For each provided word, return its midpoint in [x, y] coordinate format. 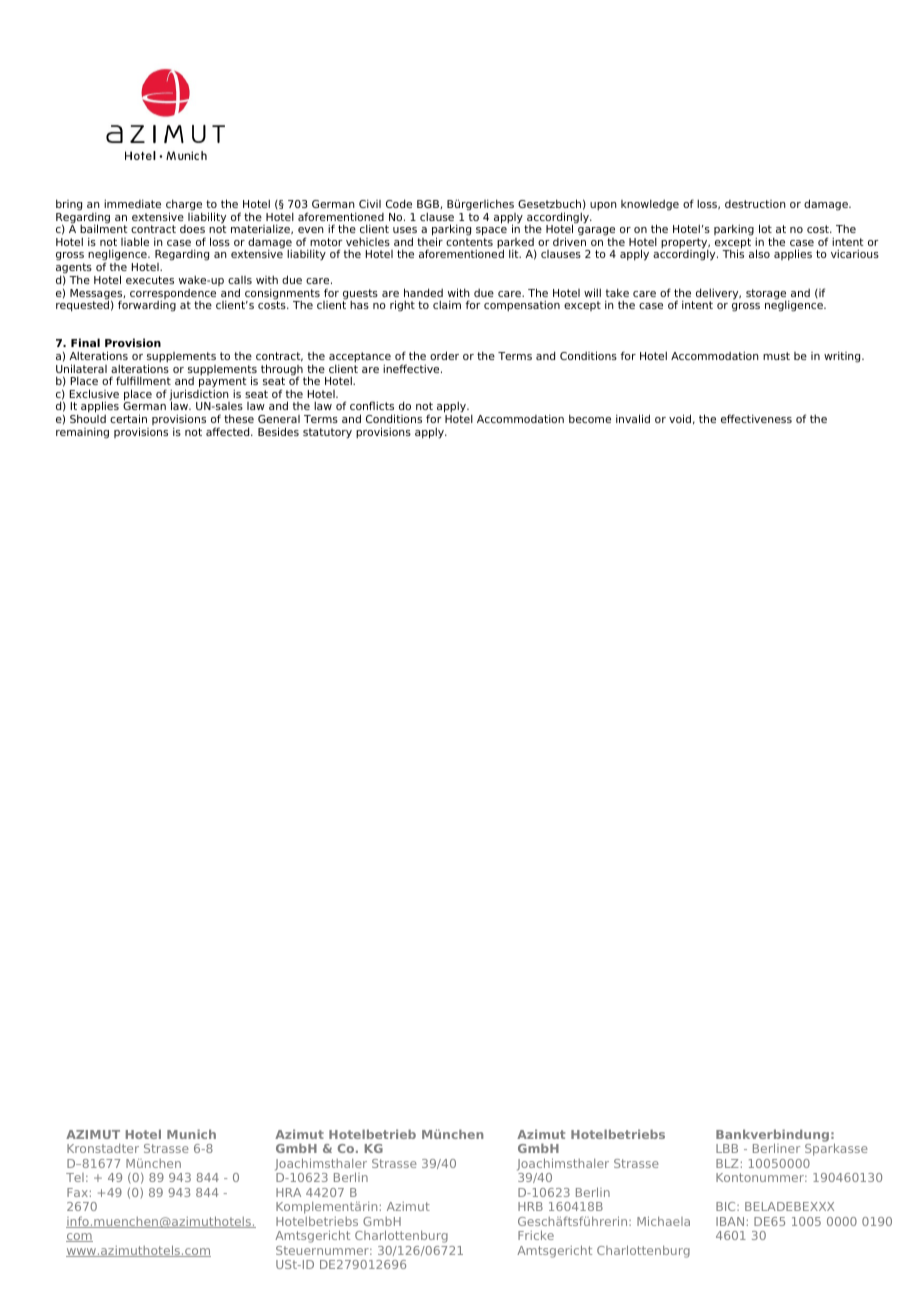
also [759, 253]
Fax [77, 1192]
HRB [530, 1206]
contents [469, 242]
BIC [727, 1206]
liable [135, 241]
